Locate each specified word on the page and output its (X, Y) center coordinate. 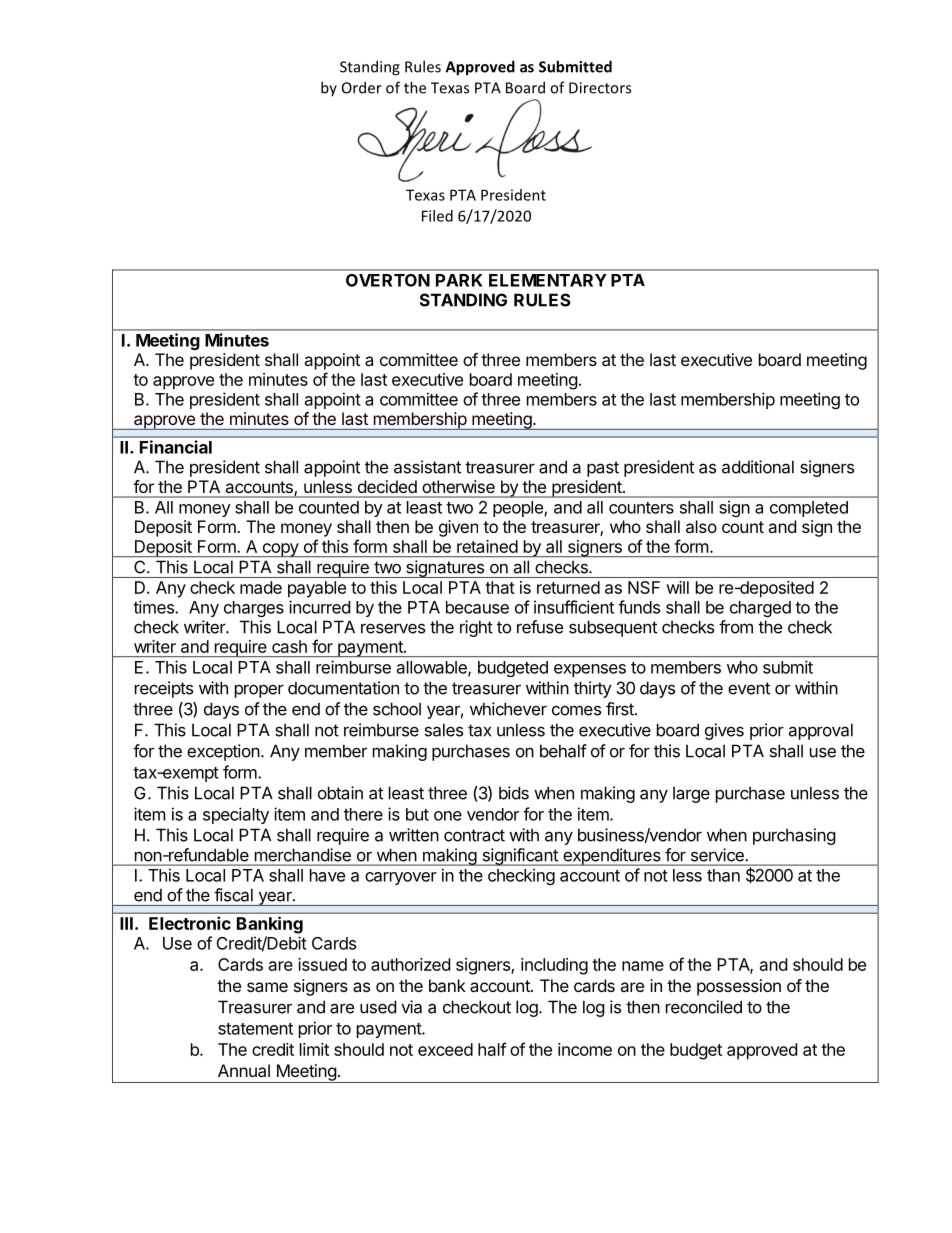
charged (760, 609)
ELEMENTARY (548, 280)
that (500, 587)
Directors (600, 88)
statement (255, 1029)
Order (362, 87)
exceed (445, 1049)
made (261, 587)
